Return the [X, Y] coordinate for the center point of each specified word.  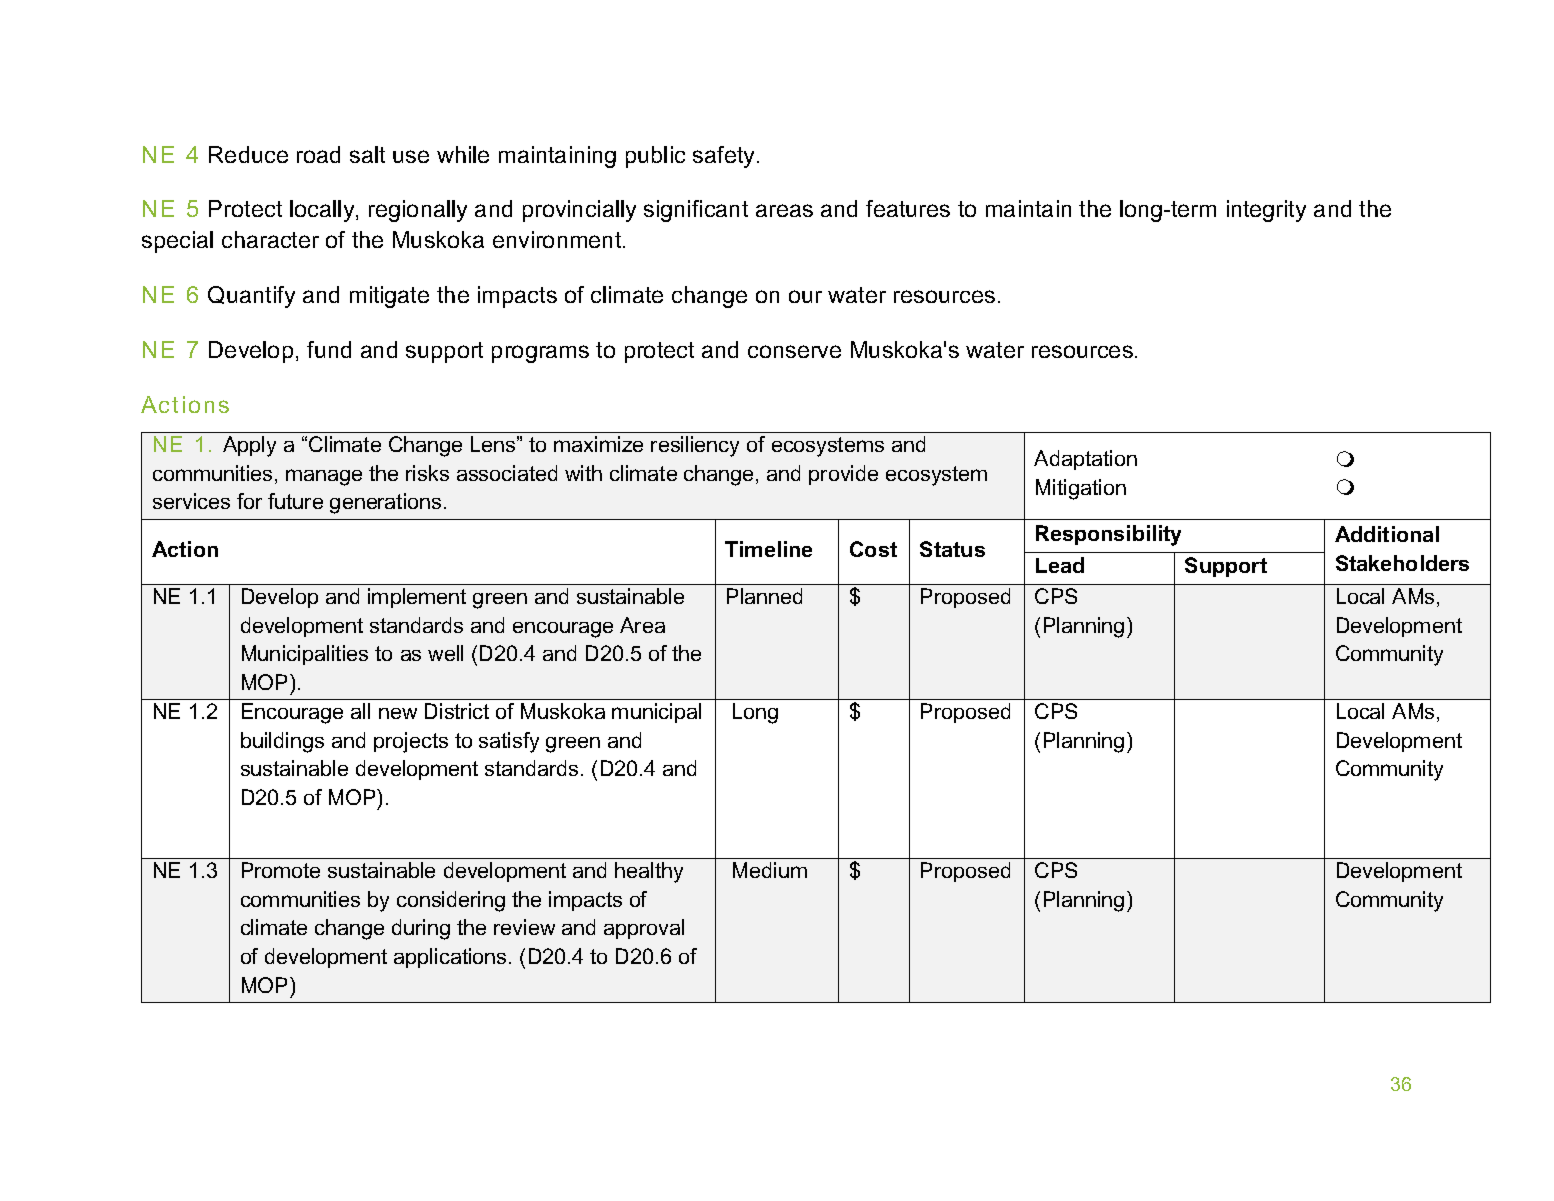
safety [725, 157]
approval [644, 929]
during [421, 929]
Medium [770, 870]
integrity [1266, 211]
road [318, 154]
